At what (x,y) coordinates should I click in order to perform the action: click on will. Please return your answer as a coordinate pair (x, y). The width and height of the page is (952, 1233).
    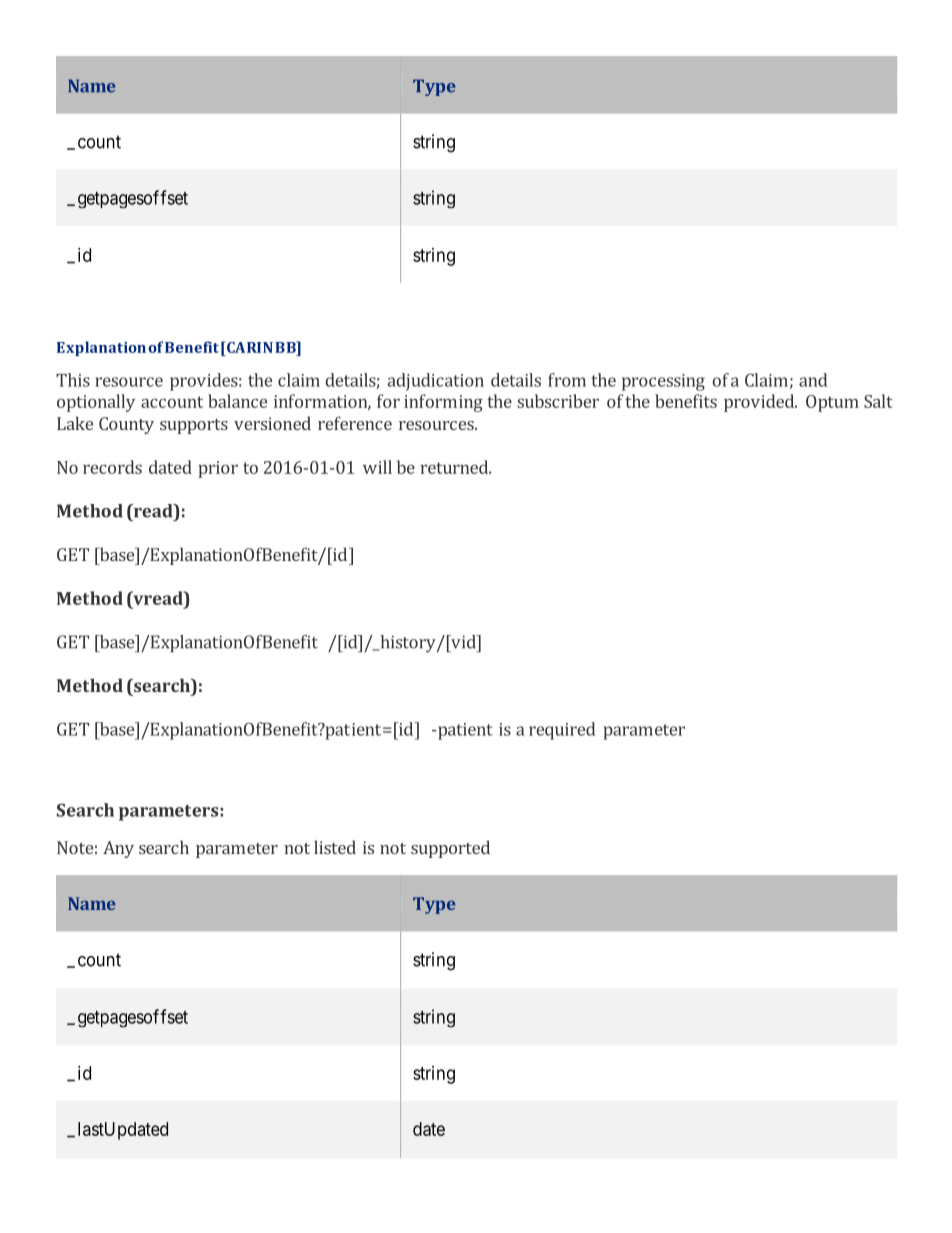
    Looking at the image, I should click on (377, 467).
